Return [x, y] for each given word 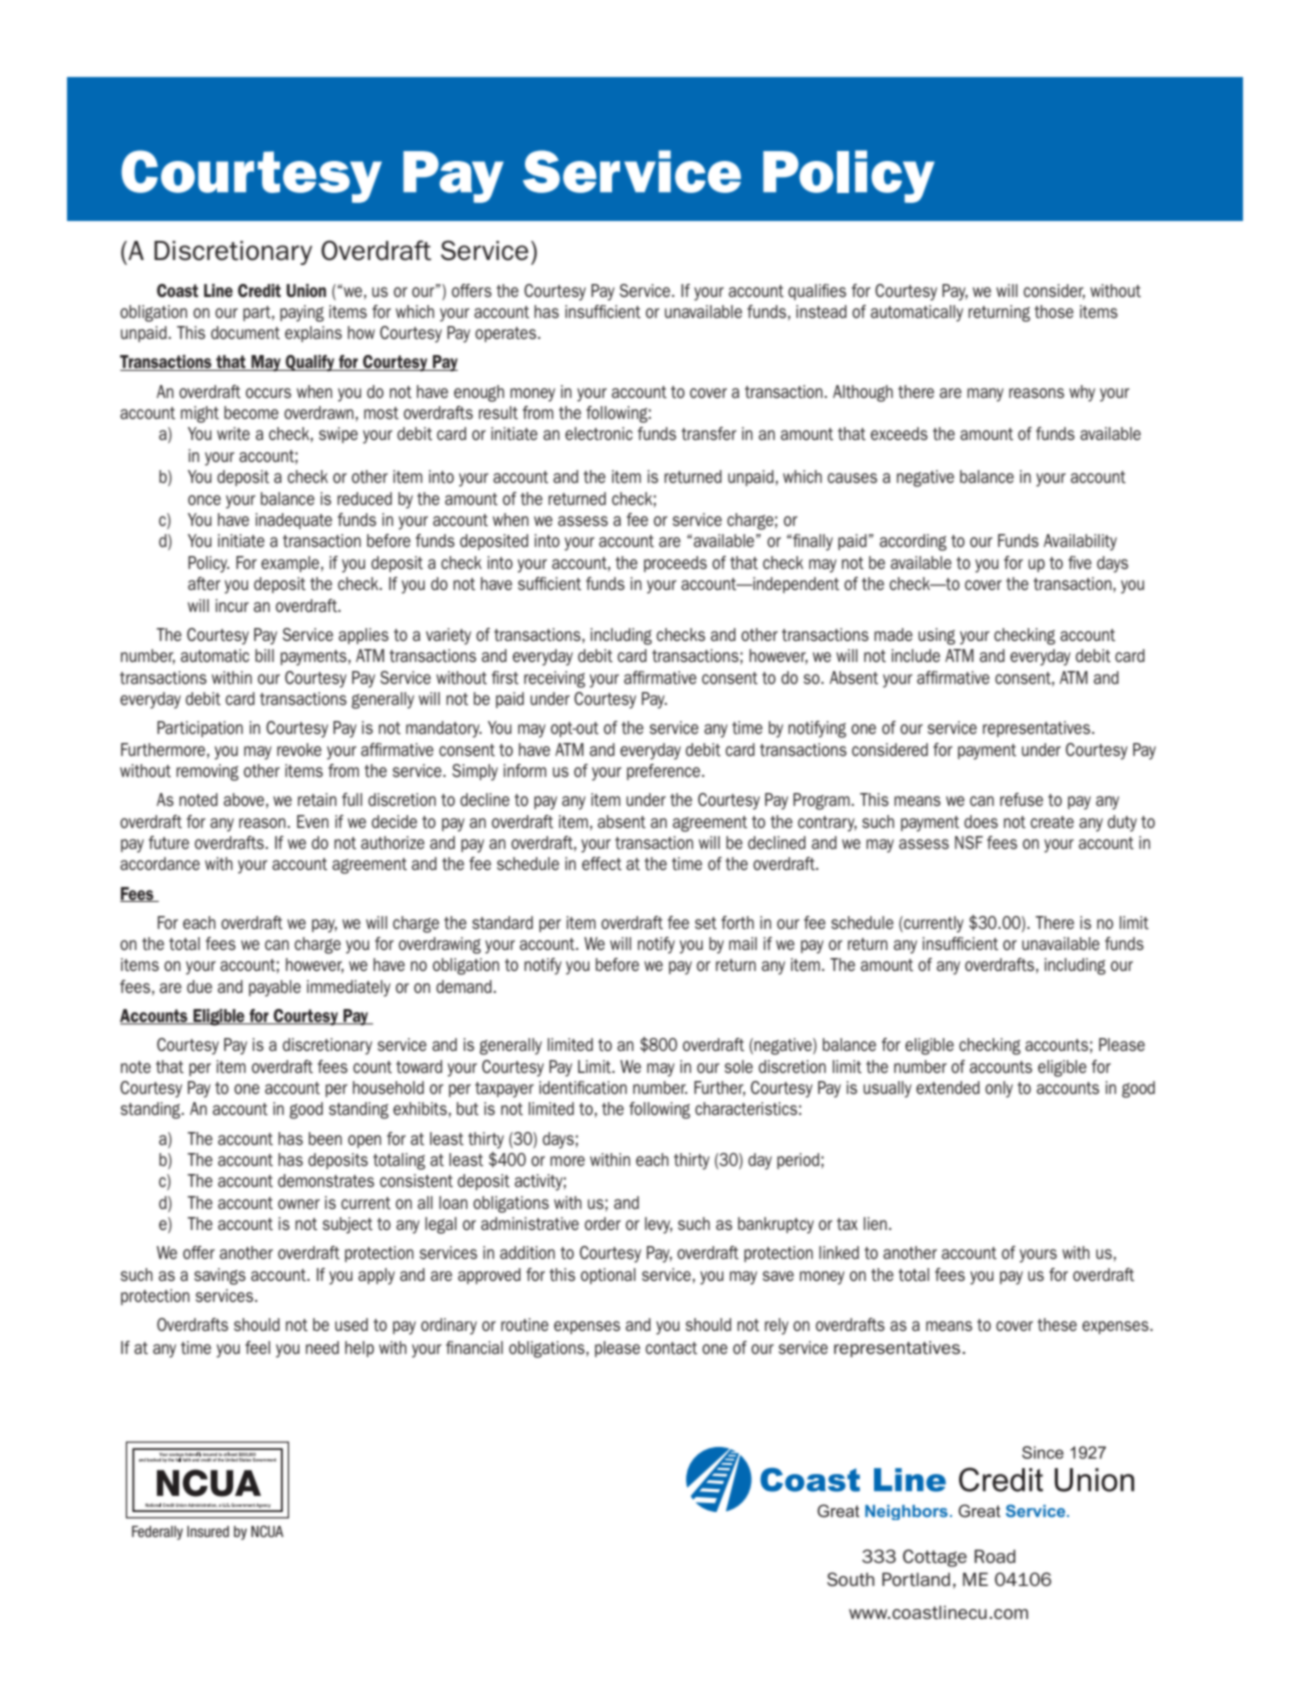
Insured [208, 1531]
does [981, 821]
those [1054, 311]
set [706, 923]
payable [275, 988]
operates [507, 334]
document [245, 332]
